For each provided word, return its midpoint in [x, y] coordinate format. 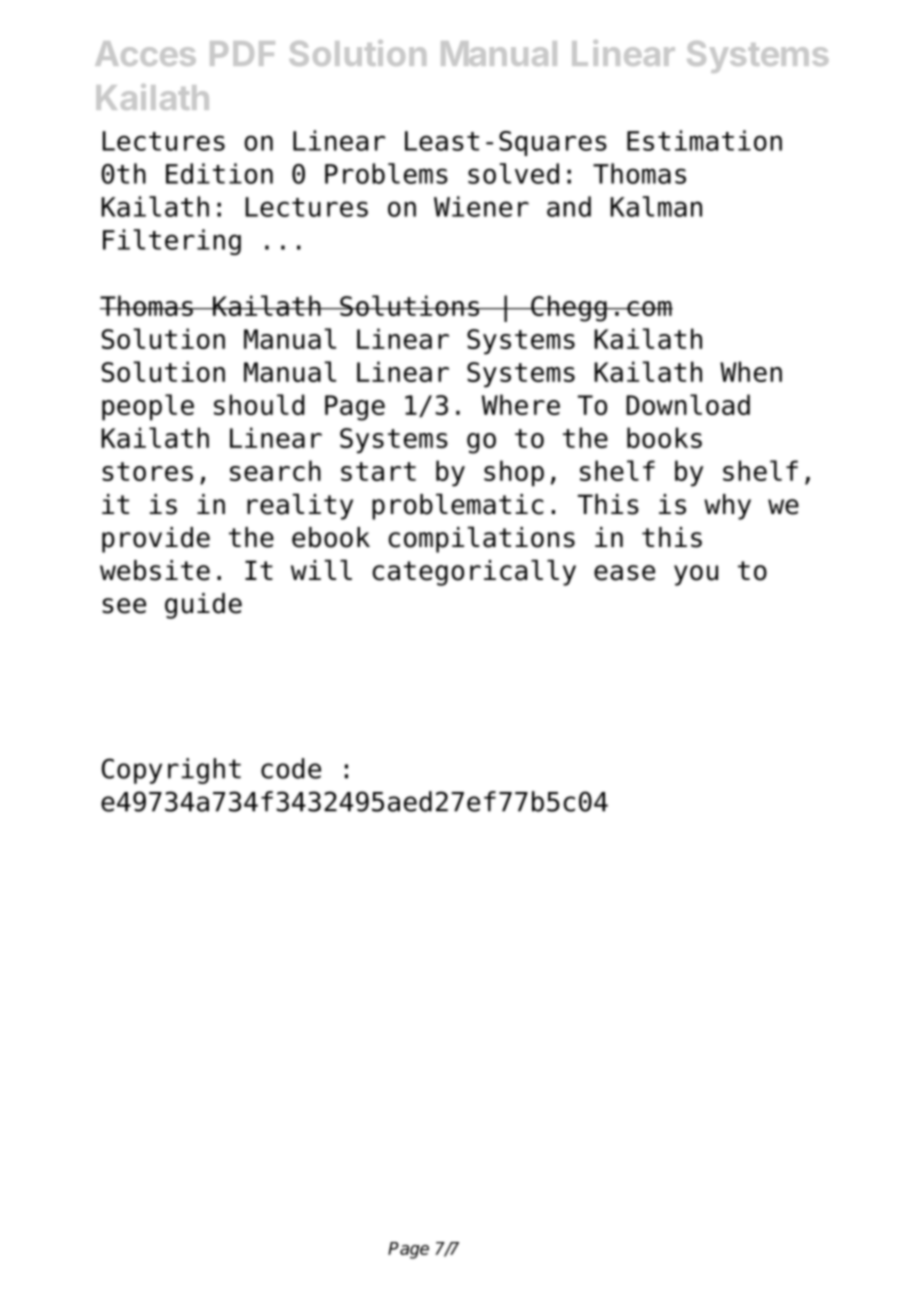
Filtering [172, 242]
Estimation [704, 140]
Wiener [481, 206]
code [291, 768]
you [696, 575]
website [155, 570]
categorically [474, 572]
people [148, 407]
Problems [386, 173]
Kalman [656, 206]
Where [521, 404]
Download [688, 404]
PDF [242, 53]
